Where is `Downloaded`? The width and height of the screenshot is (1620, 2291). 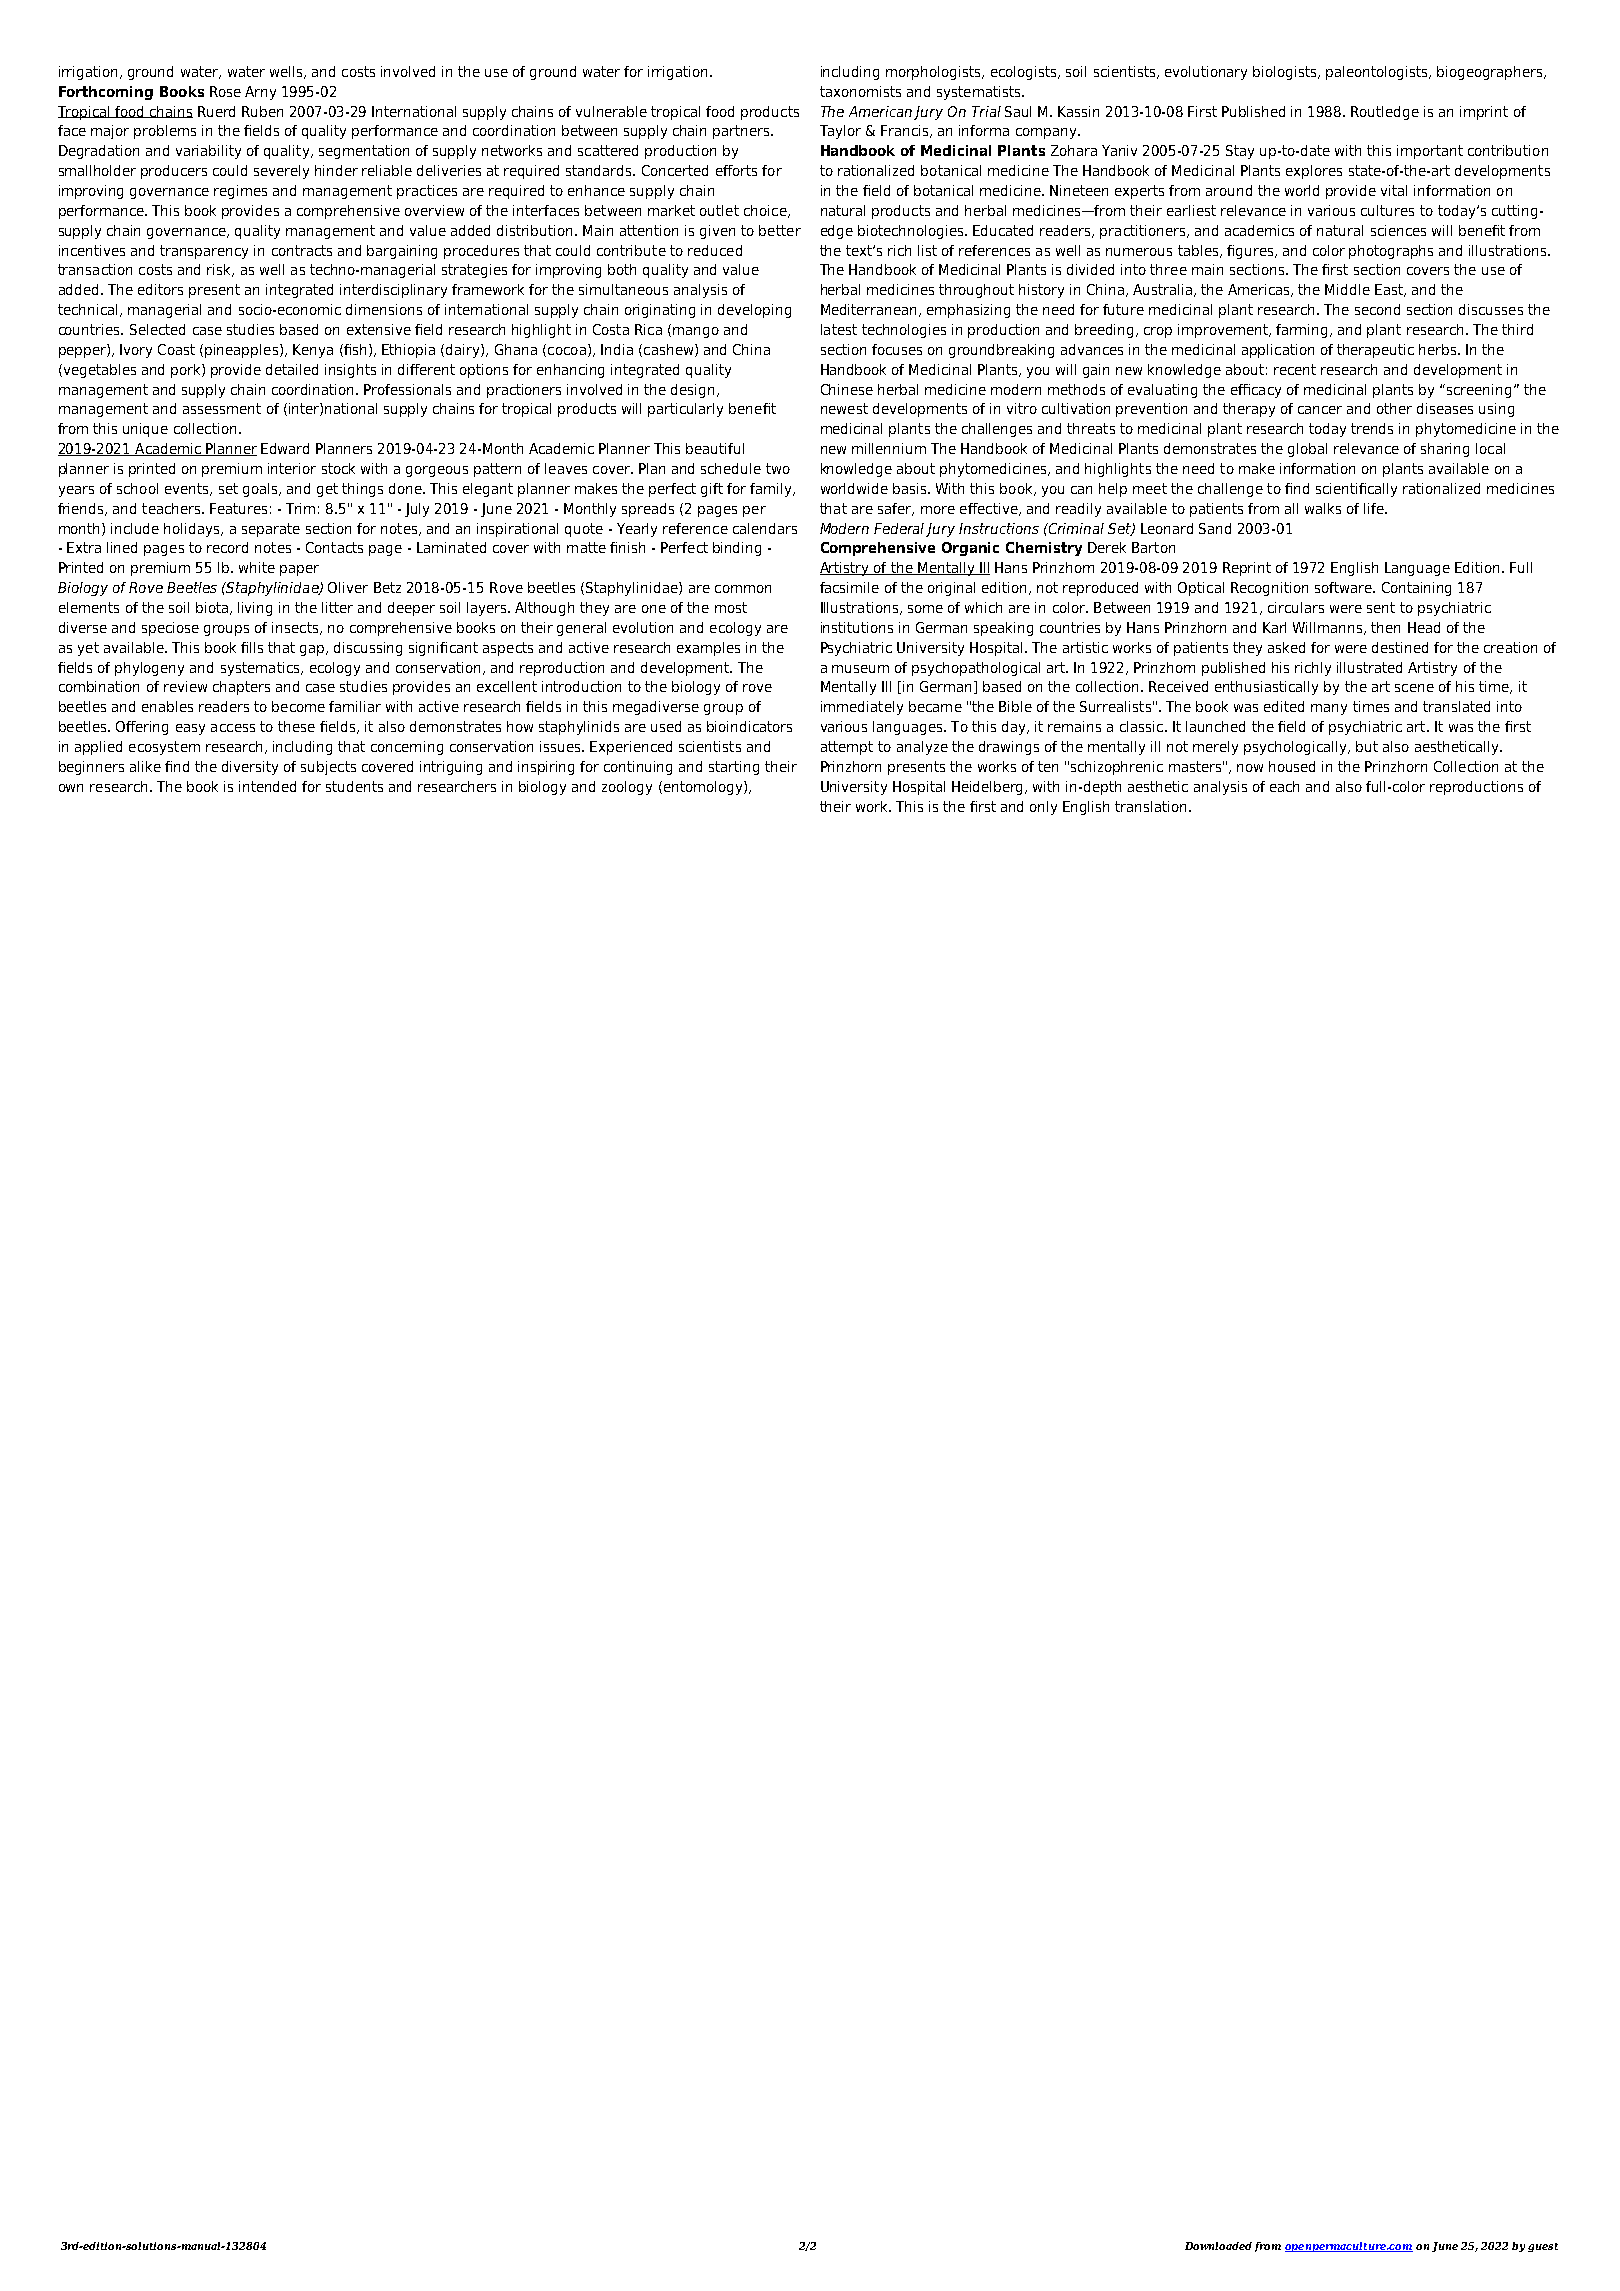
Downloaded is located at coordinates (1218, 2246).
